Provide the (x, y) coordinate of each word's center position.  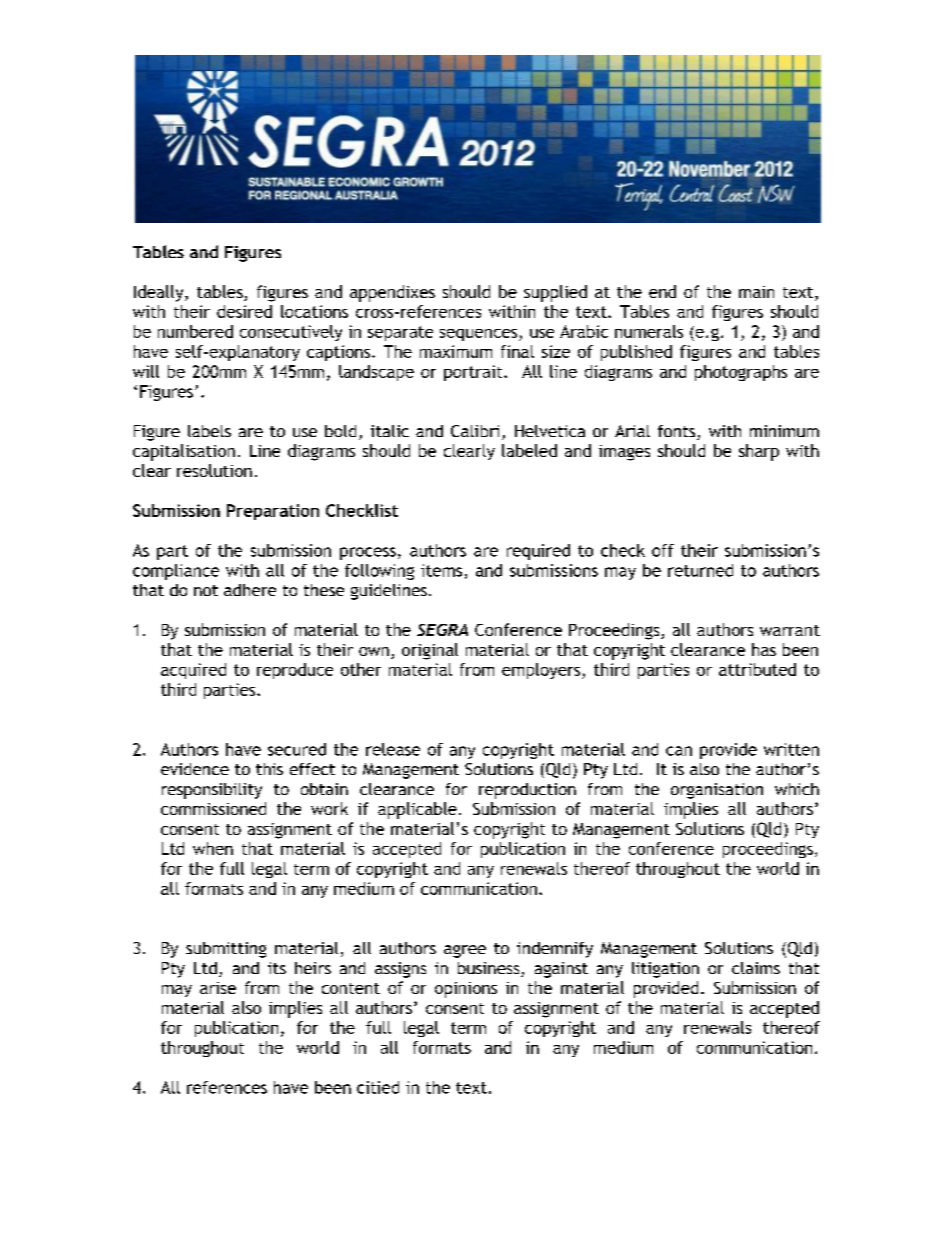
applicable (417, 810)
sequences (480, 335)
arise (218, 988)
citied (378, 1087)
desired (244, 311)
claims (756, 968)
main (756, 292)
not (206, 590)
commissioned (213, 808)
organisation (717, 791)
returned (700, 570)
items (441, 570)
